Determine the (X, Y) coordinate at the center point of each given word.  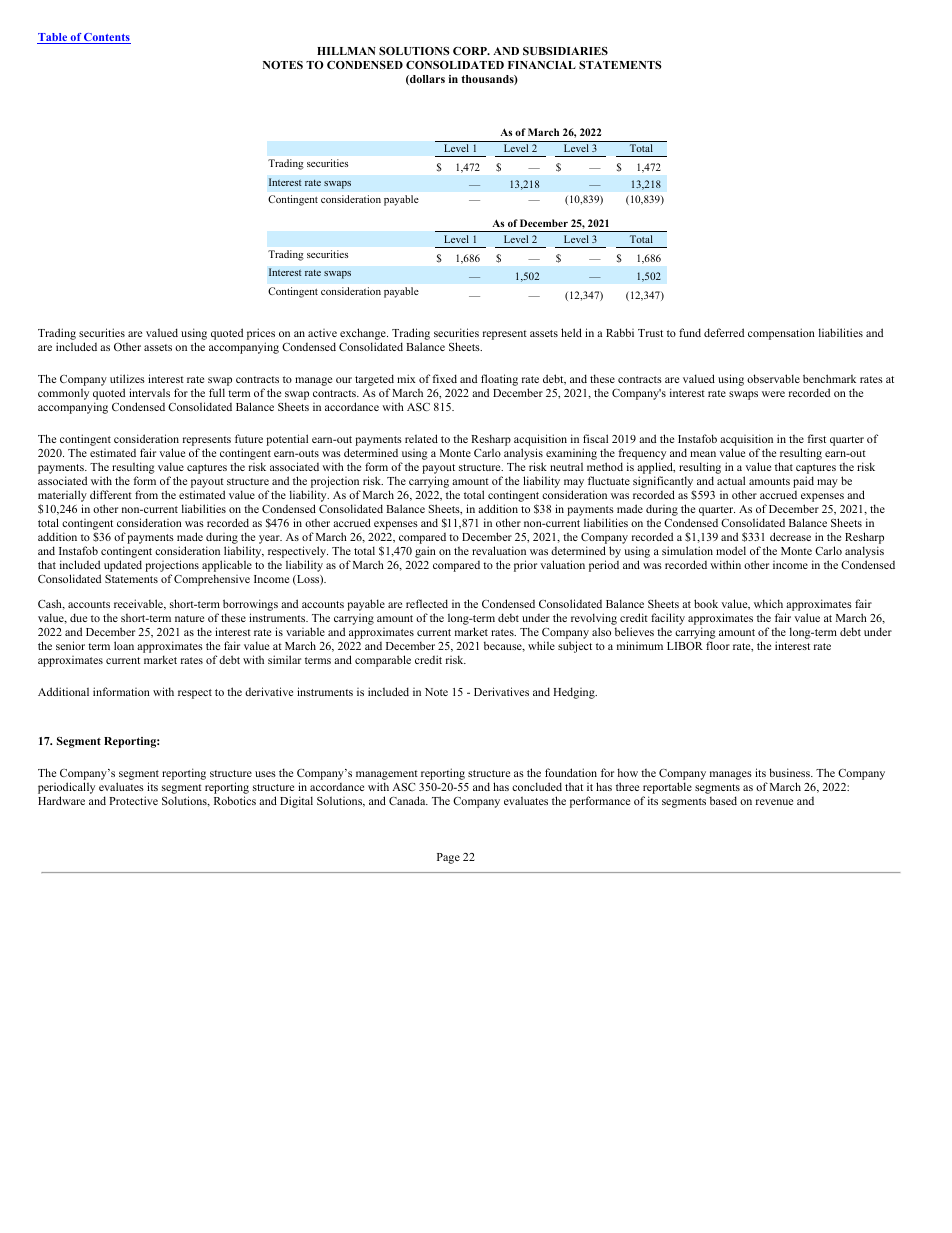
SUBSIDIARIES (565, 51)
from (146, 494)
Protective (133, 800)
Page (448, 858)
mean (703, 454)
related (421, 438)
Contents (106, 38)
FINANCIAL (542, 65)
